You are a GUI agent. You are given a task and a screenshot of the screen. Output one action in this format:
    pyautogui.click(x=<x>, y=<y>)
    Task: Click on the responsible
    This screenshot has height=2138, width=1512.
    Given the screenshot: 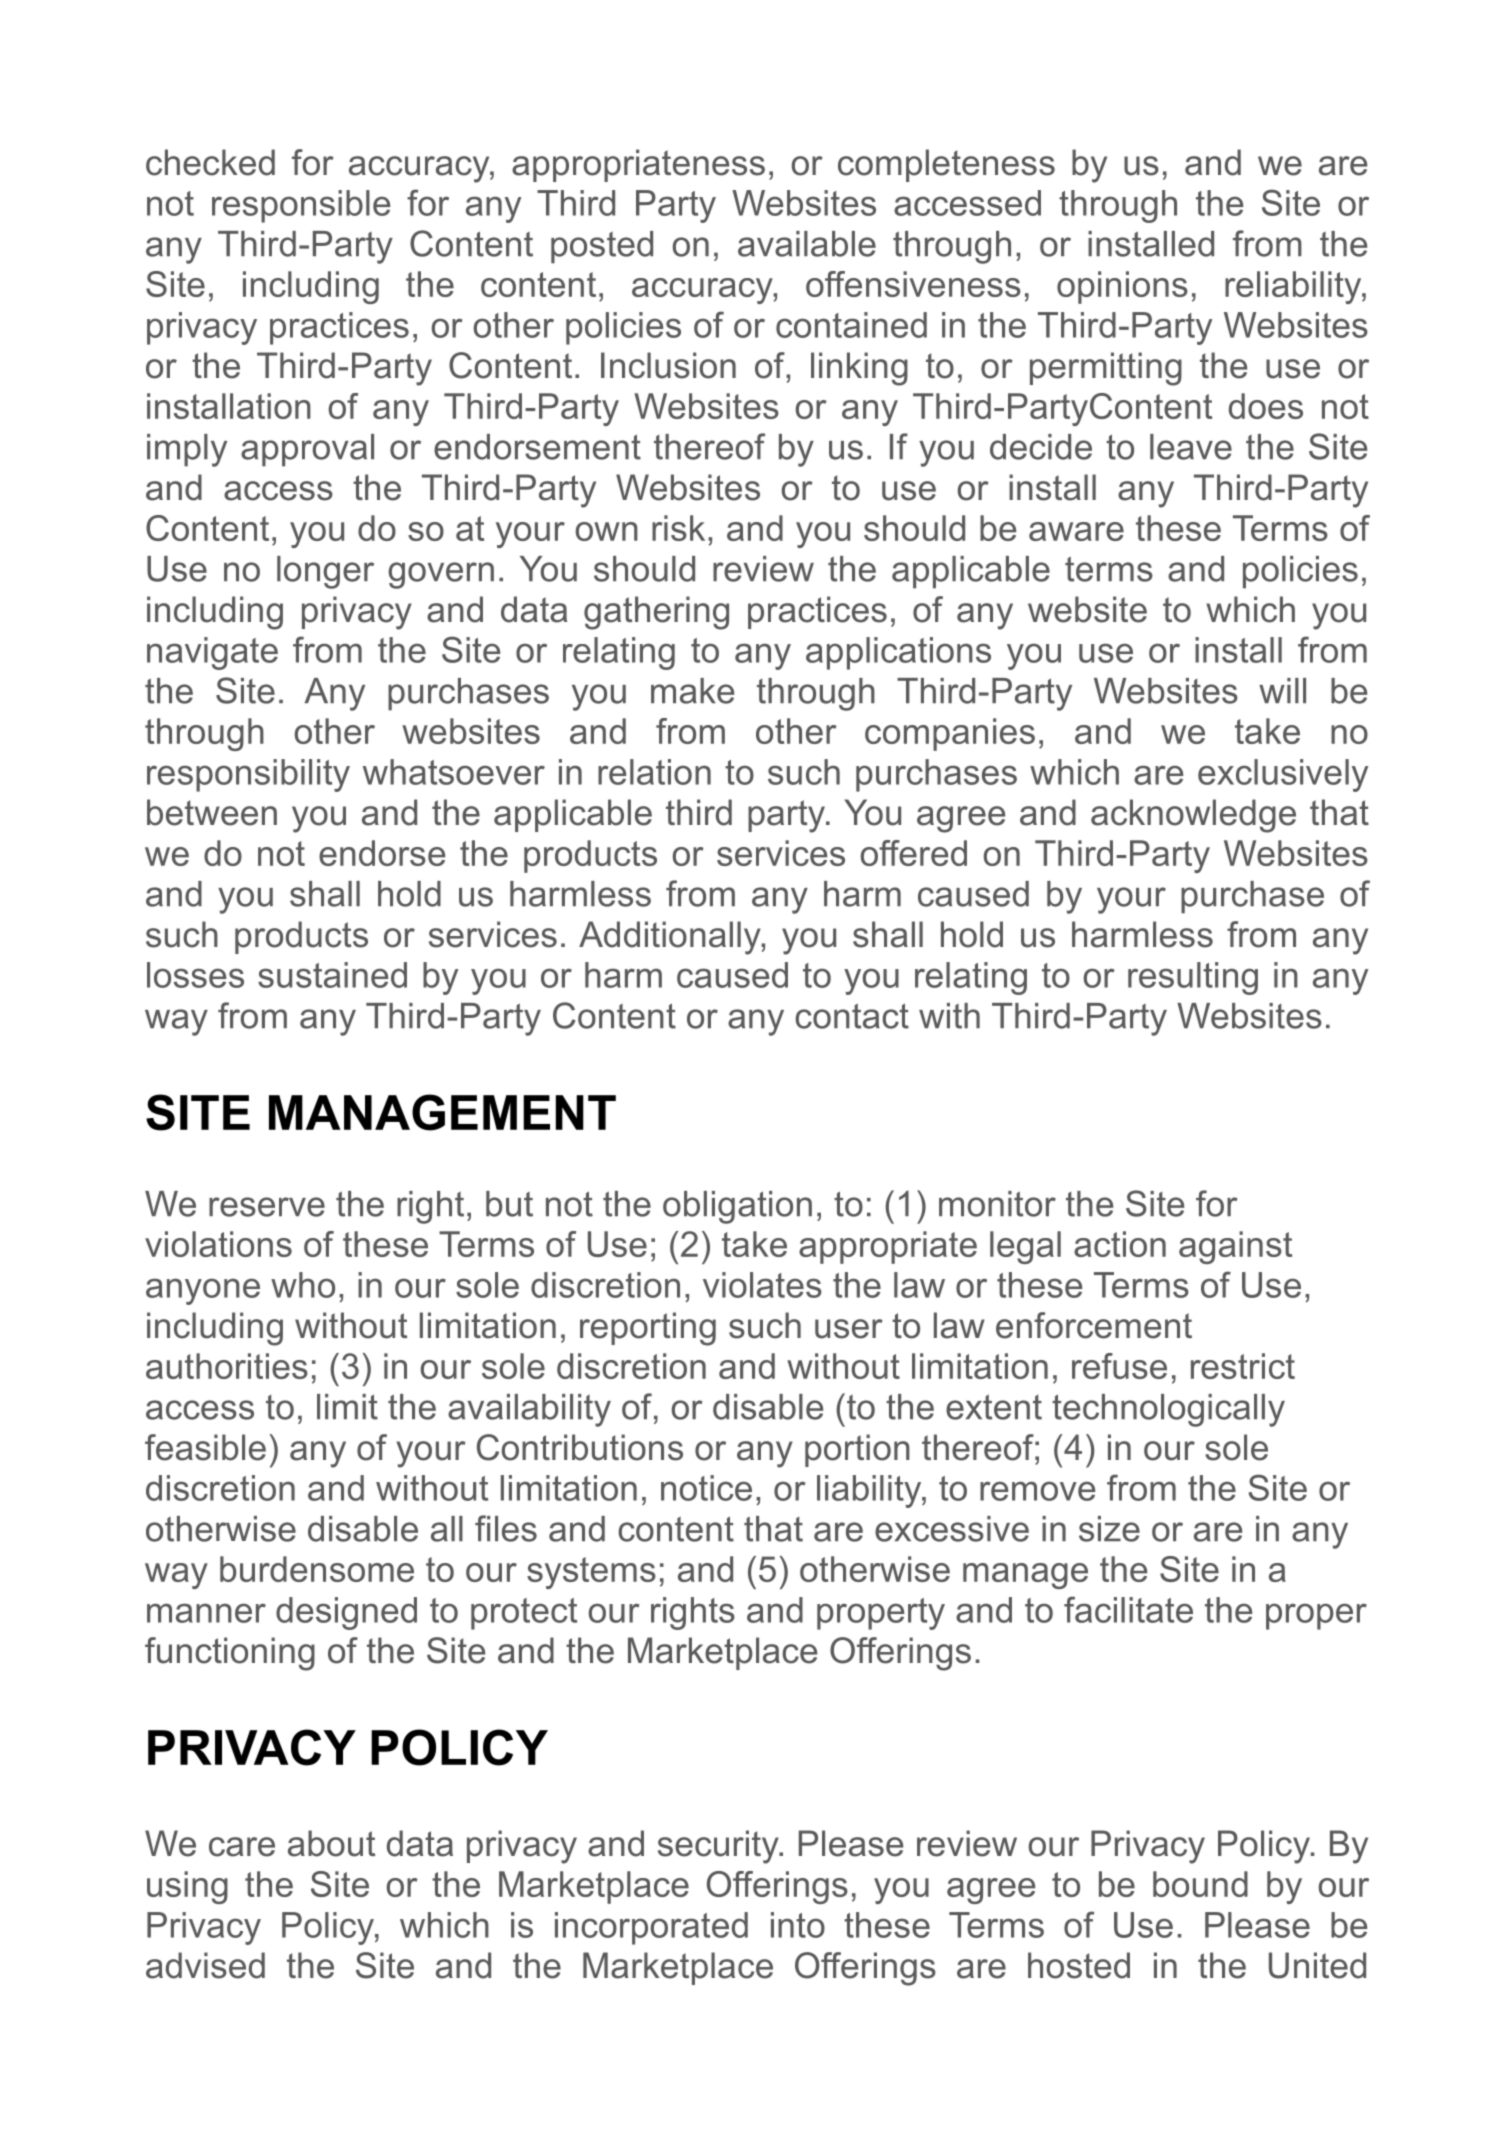 What is the action you would take?
    pyautogui.click(x=301, y=206)
